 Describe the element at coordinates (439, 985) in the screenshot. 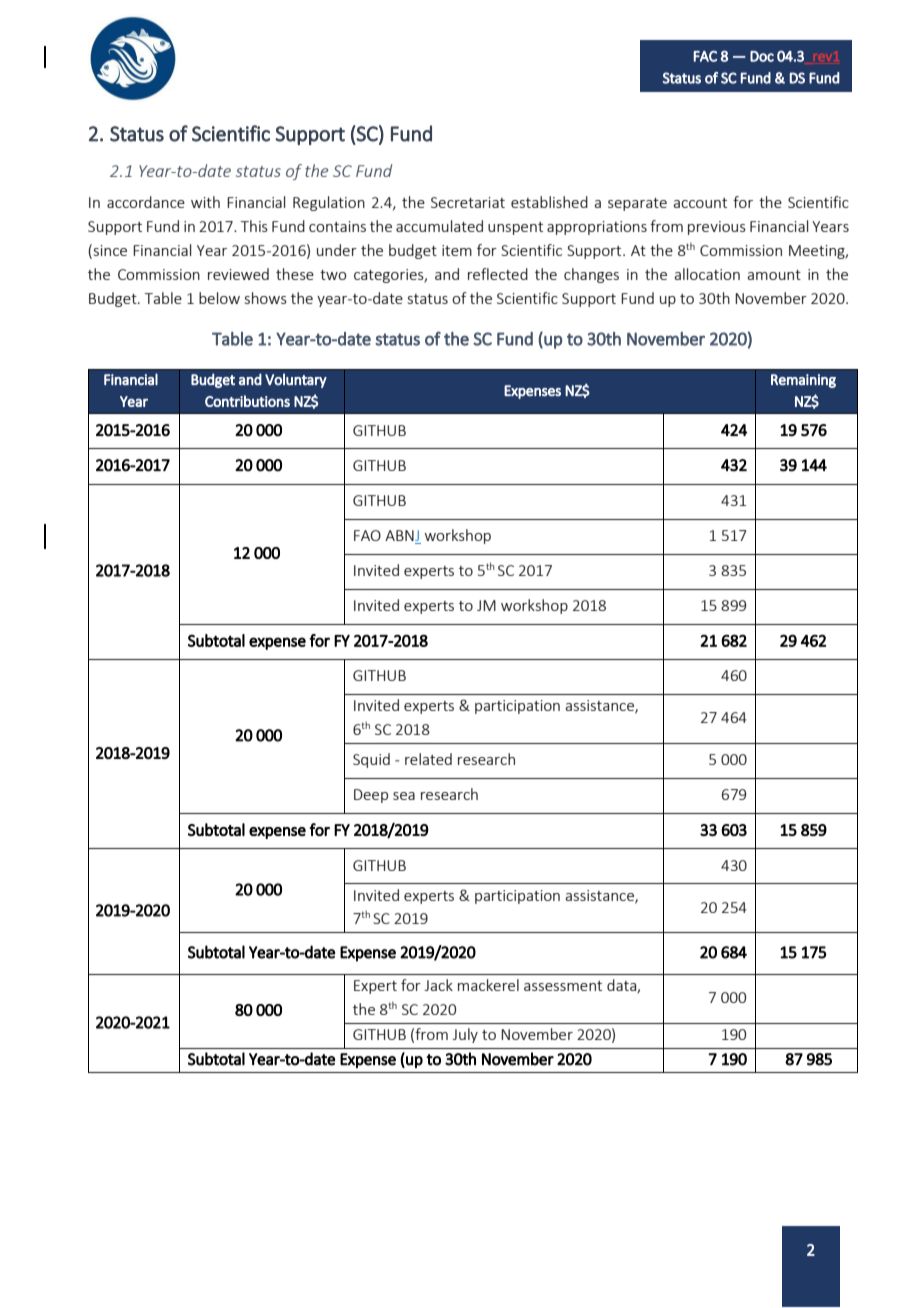

I see `Jack` at that location.
